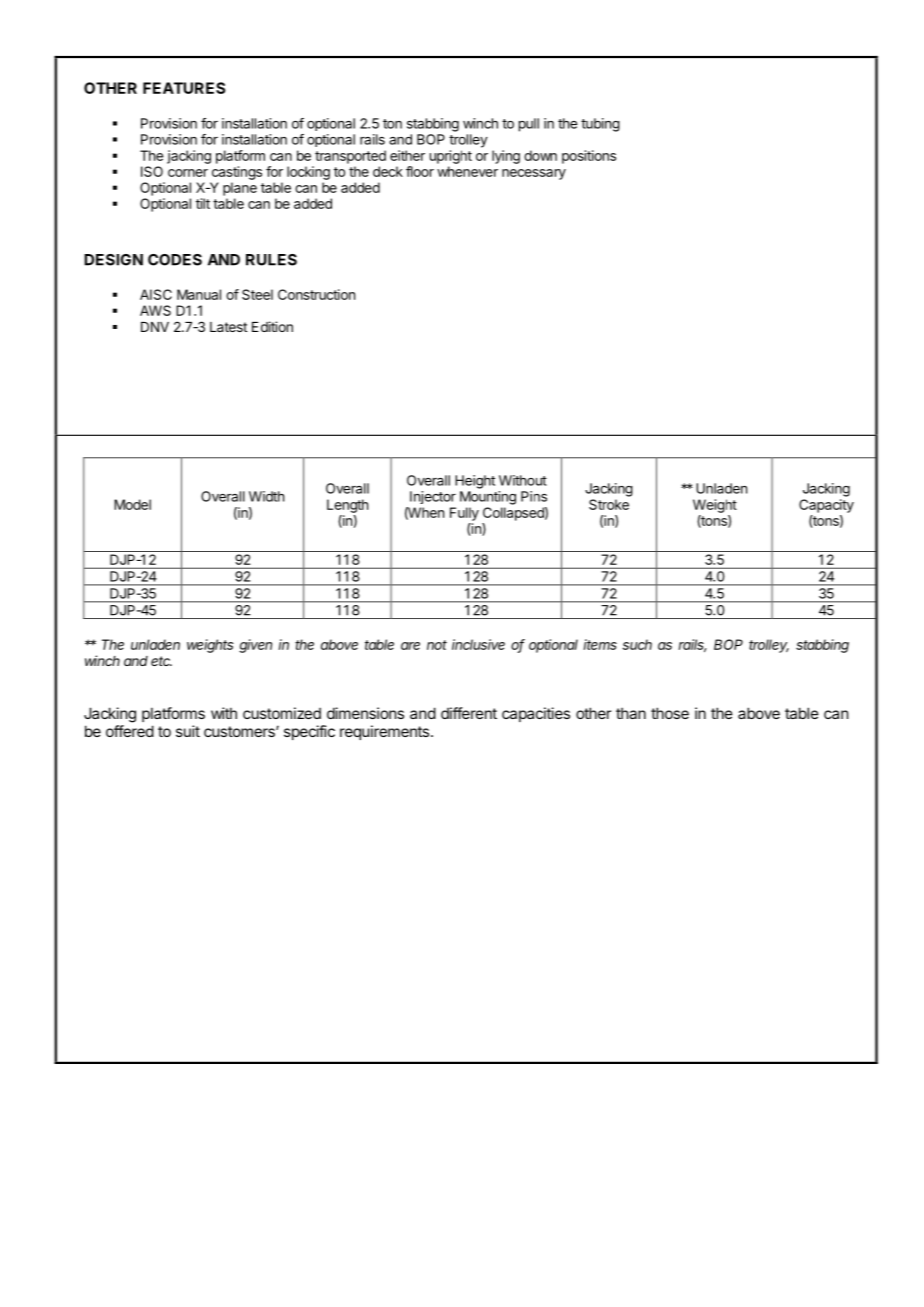 This document has width=924, height=1307. What do you see at coordinates (199, 294) in the document?
I see `Manual` at bounding box center [199, 294].
